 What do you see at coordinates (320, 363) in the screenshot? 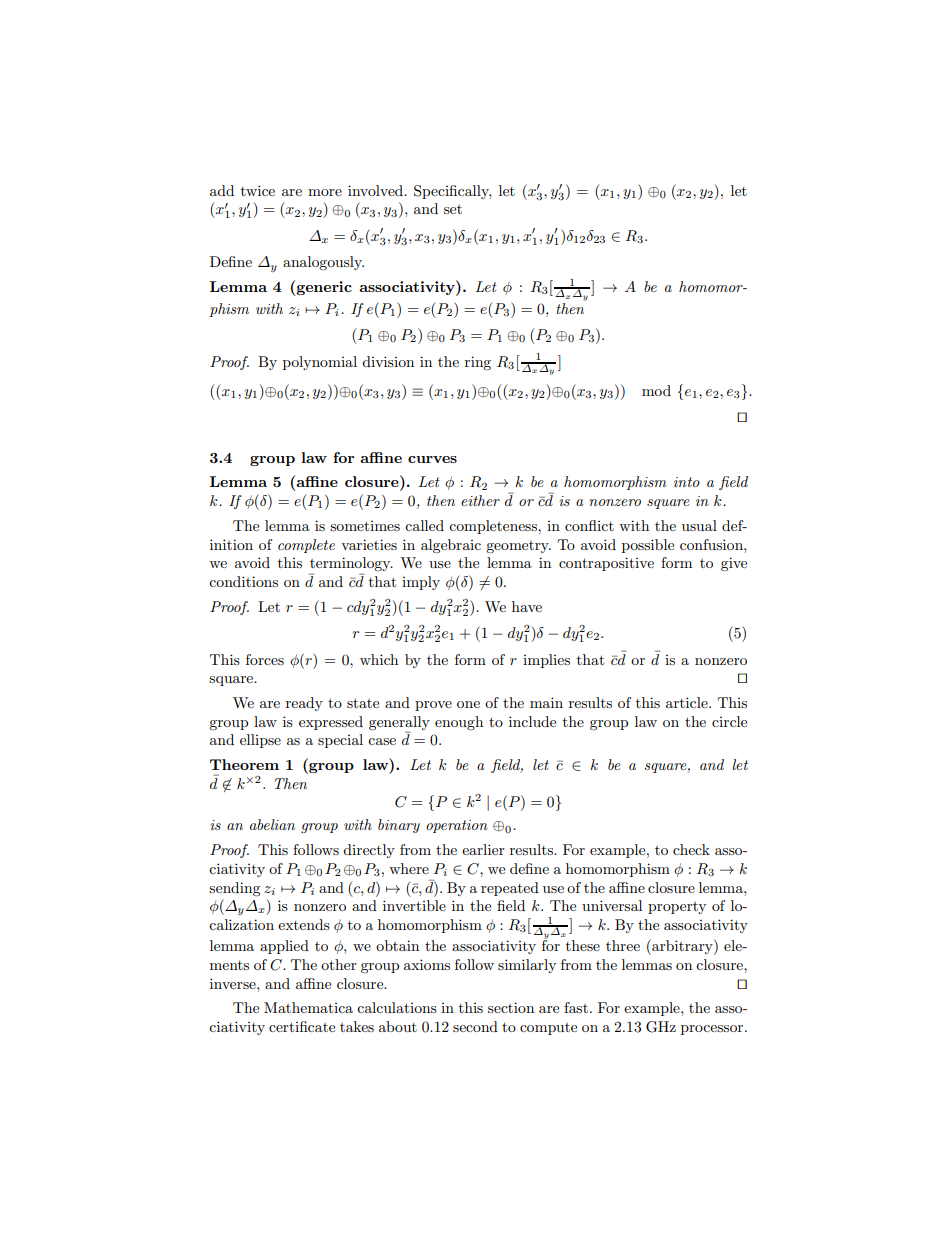
I see `polynomial` at bounding box center [320, 363].
